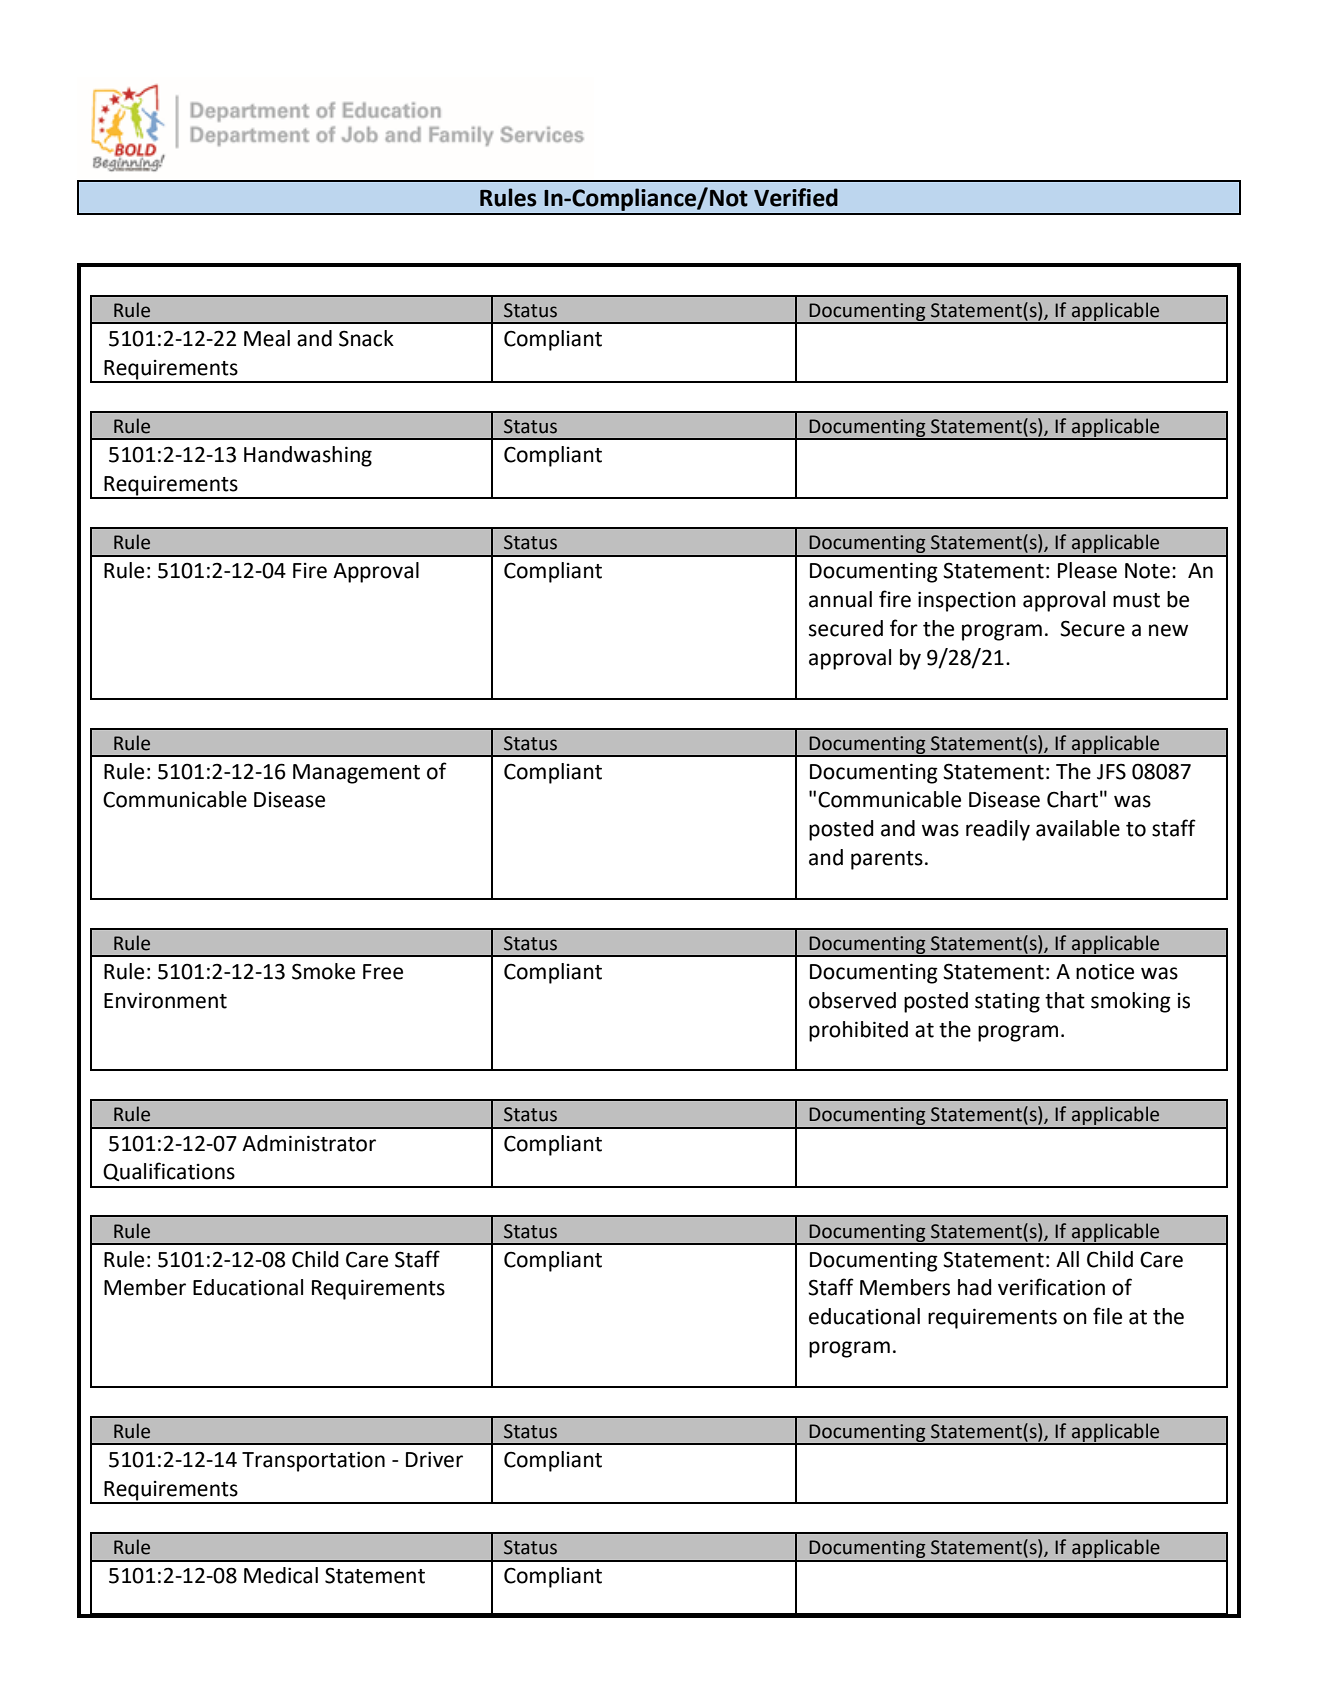  Describe the element at coordinates (967, 601) in the page. I see `inspection` at that location.
